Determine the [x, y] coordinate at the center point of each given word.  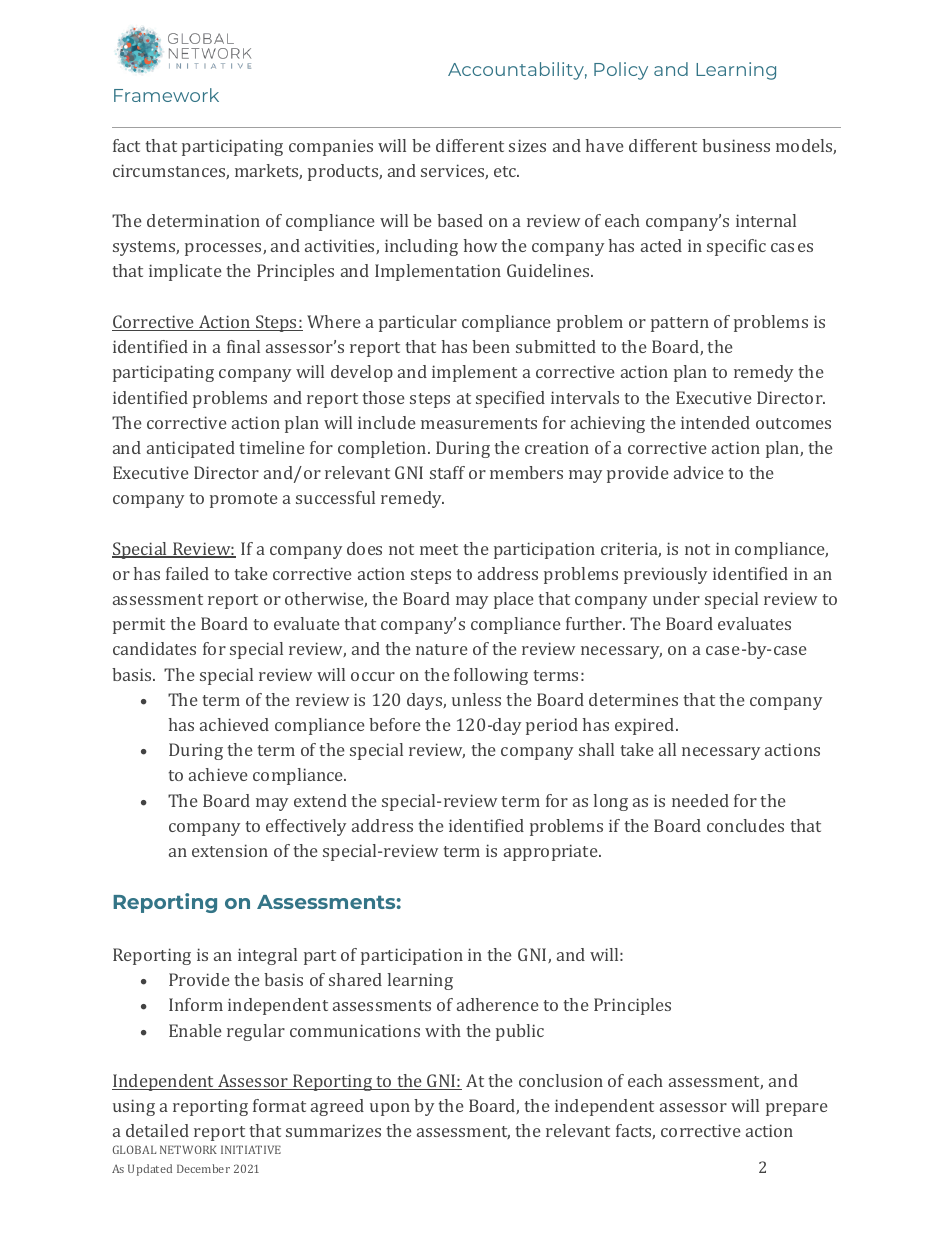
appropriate [552, 852]
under [676, 598]
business [736, 145]
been [491, 346]
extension [230, 850]
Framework [166, 95]
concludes [745, 825]
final [243, 346]
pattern [680, 324]
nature [442, 649]
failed [187, 573]
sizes [527, 145]
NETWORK [188, 1149]
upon [390, 1109]
